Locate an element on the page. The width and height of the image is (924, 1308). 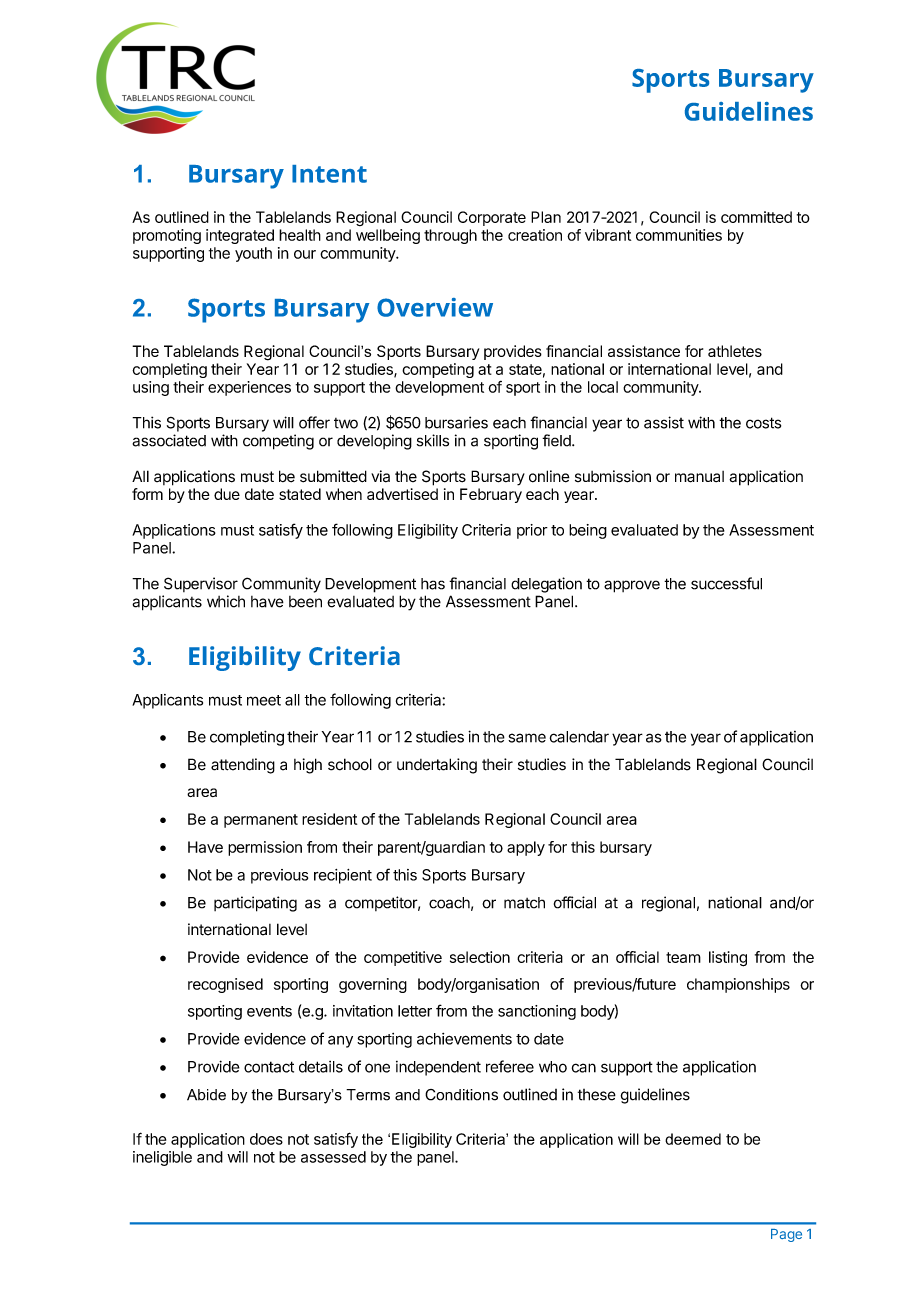
successful is located at coordinates (726, 583).
